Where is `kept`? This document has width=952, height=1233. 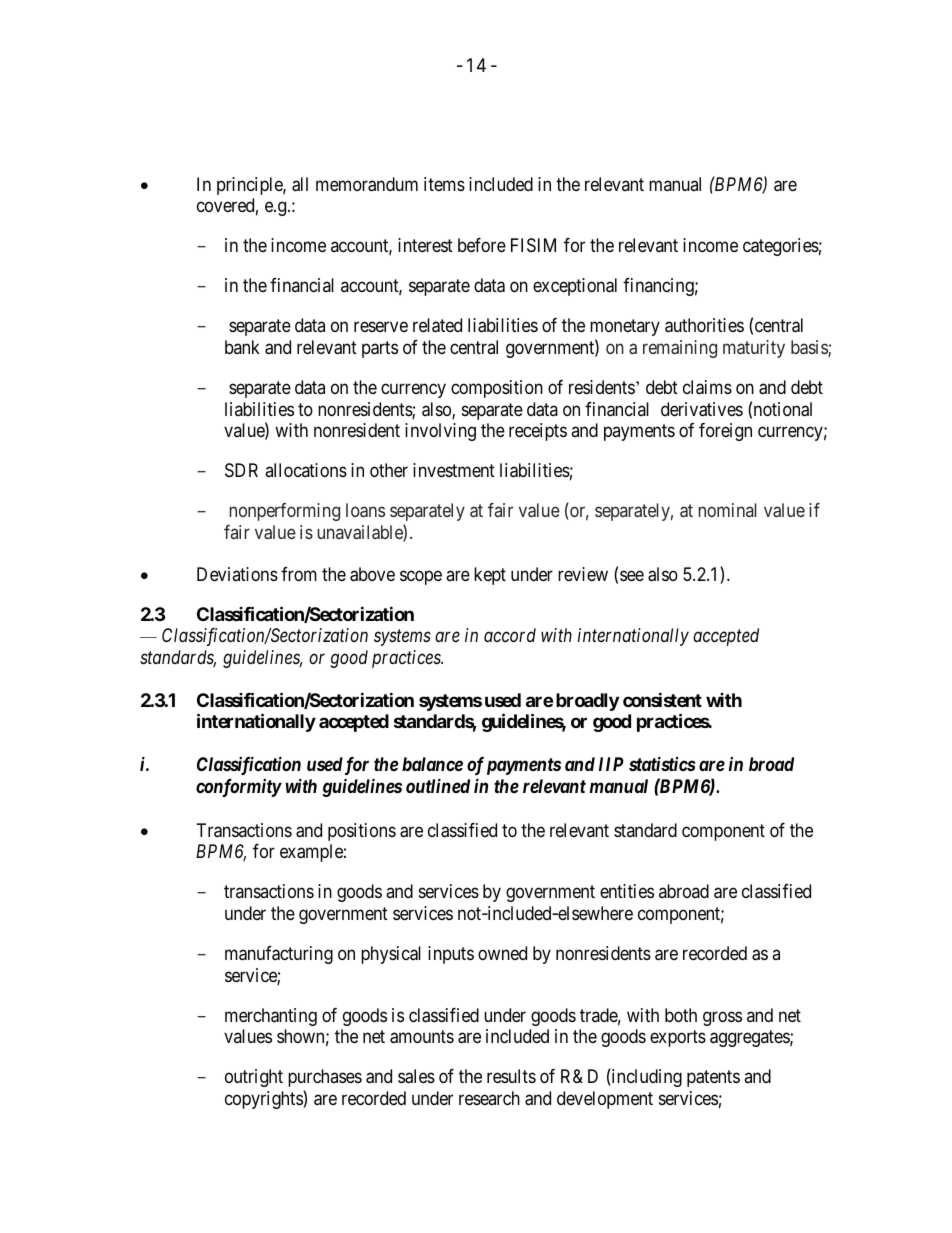
kept is located at coordinates (490, 576).
